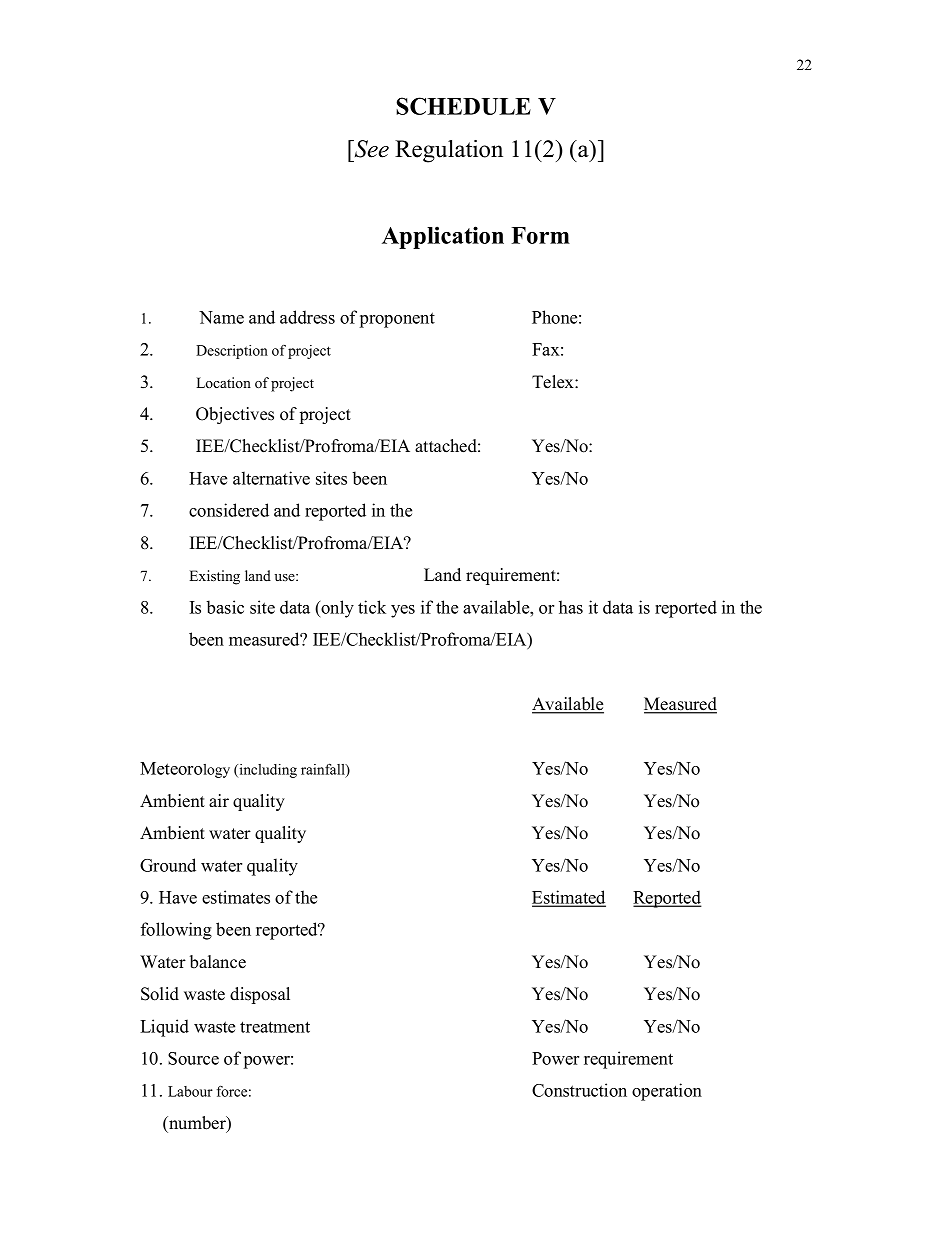 The height and width of the screenshot is (1233, 952). Describe the element at coordinates (235, 415) in the screenshot. I see `Objectives` at that location.
